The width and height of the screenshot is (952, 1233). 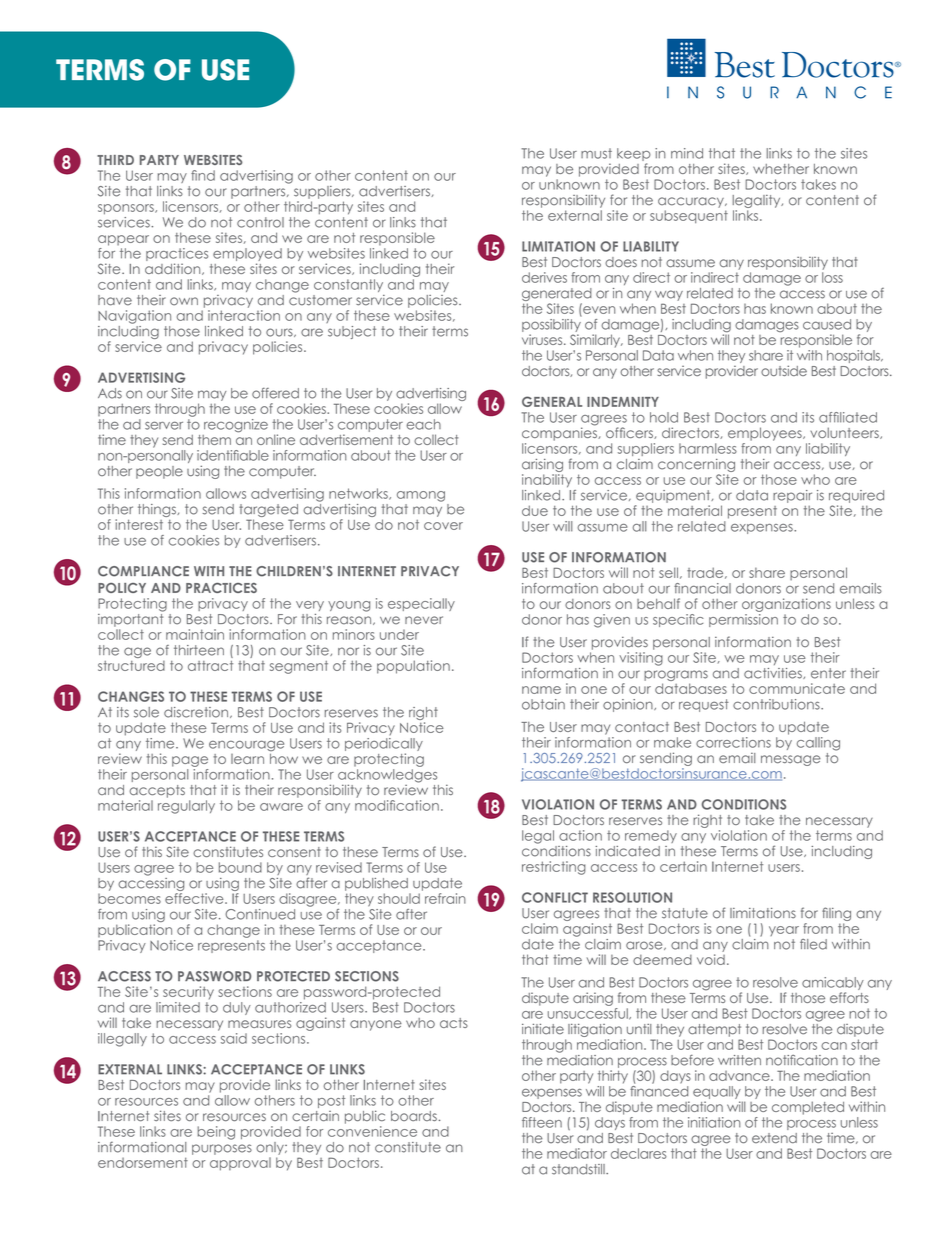 What do you see at coordinates (781, 169) in the screenshot?
I see `whether` at bounding box center [781, 169].
